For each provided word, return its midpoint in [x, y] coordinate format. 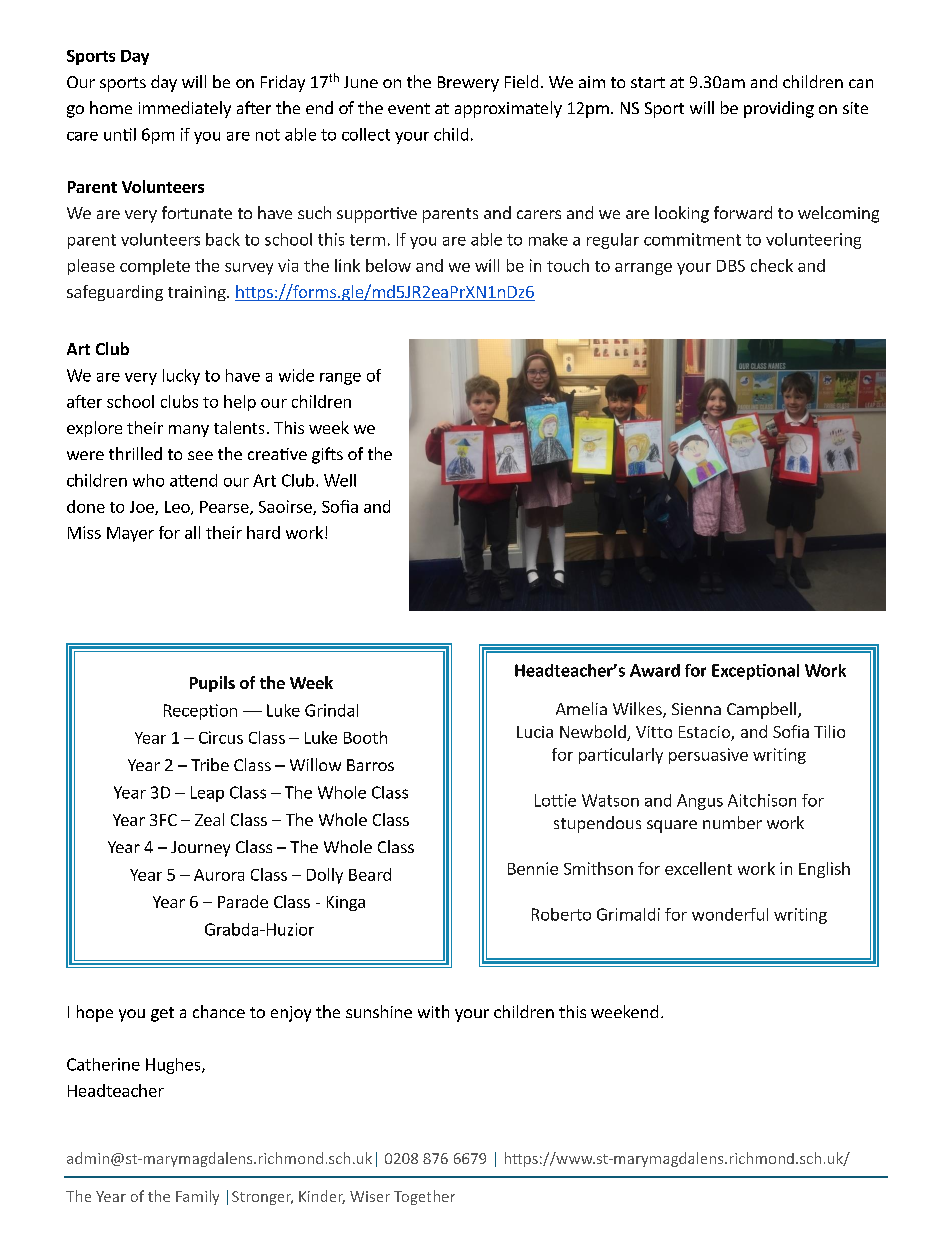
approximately [508, 109]
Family [197, 1197]
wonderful [730, 914]
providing [779, 109]
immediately [185, 109]
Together [424, 1197]
